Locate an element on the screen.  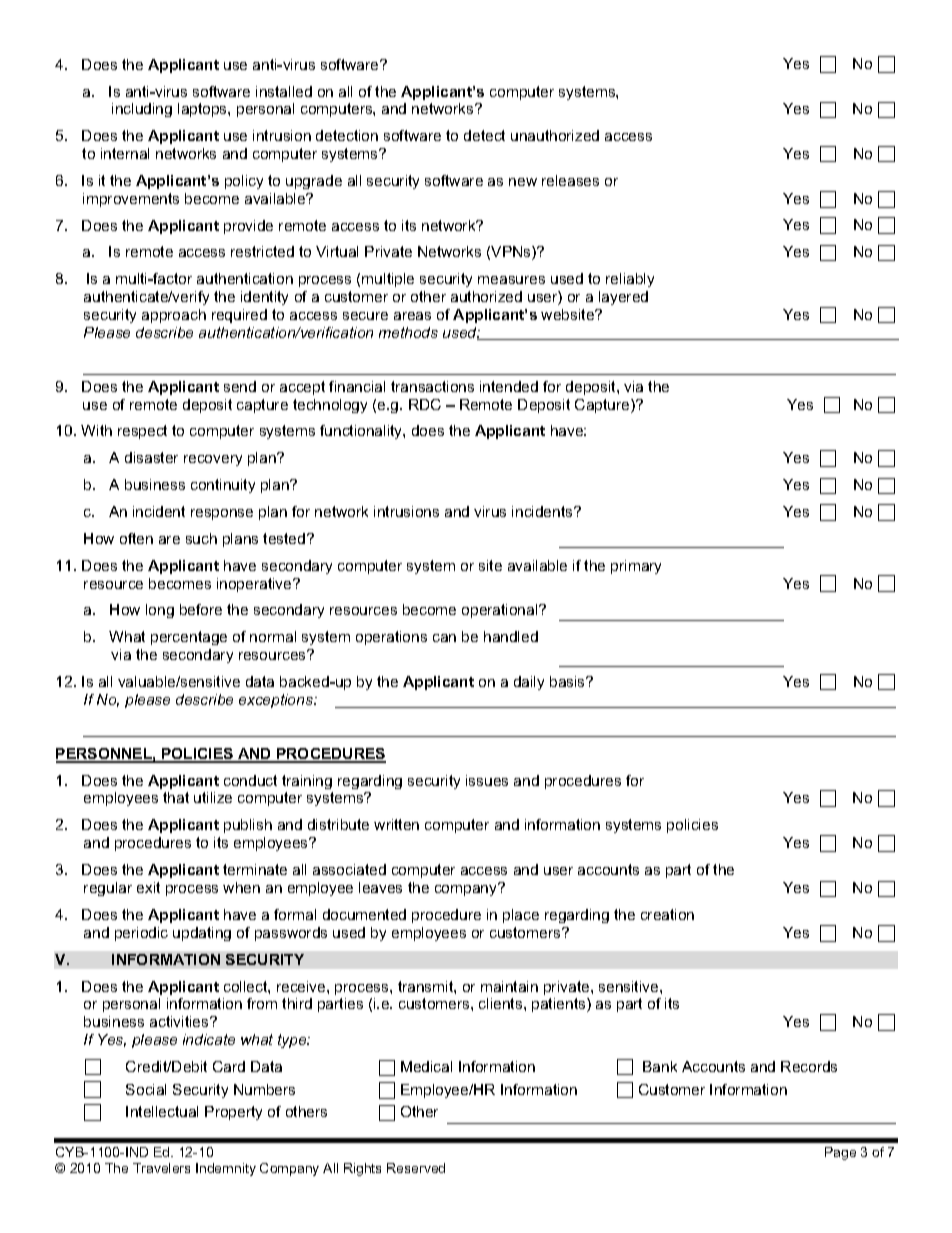
releases is located at coordinates (570, 180).
